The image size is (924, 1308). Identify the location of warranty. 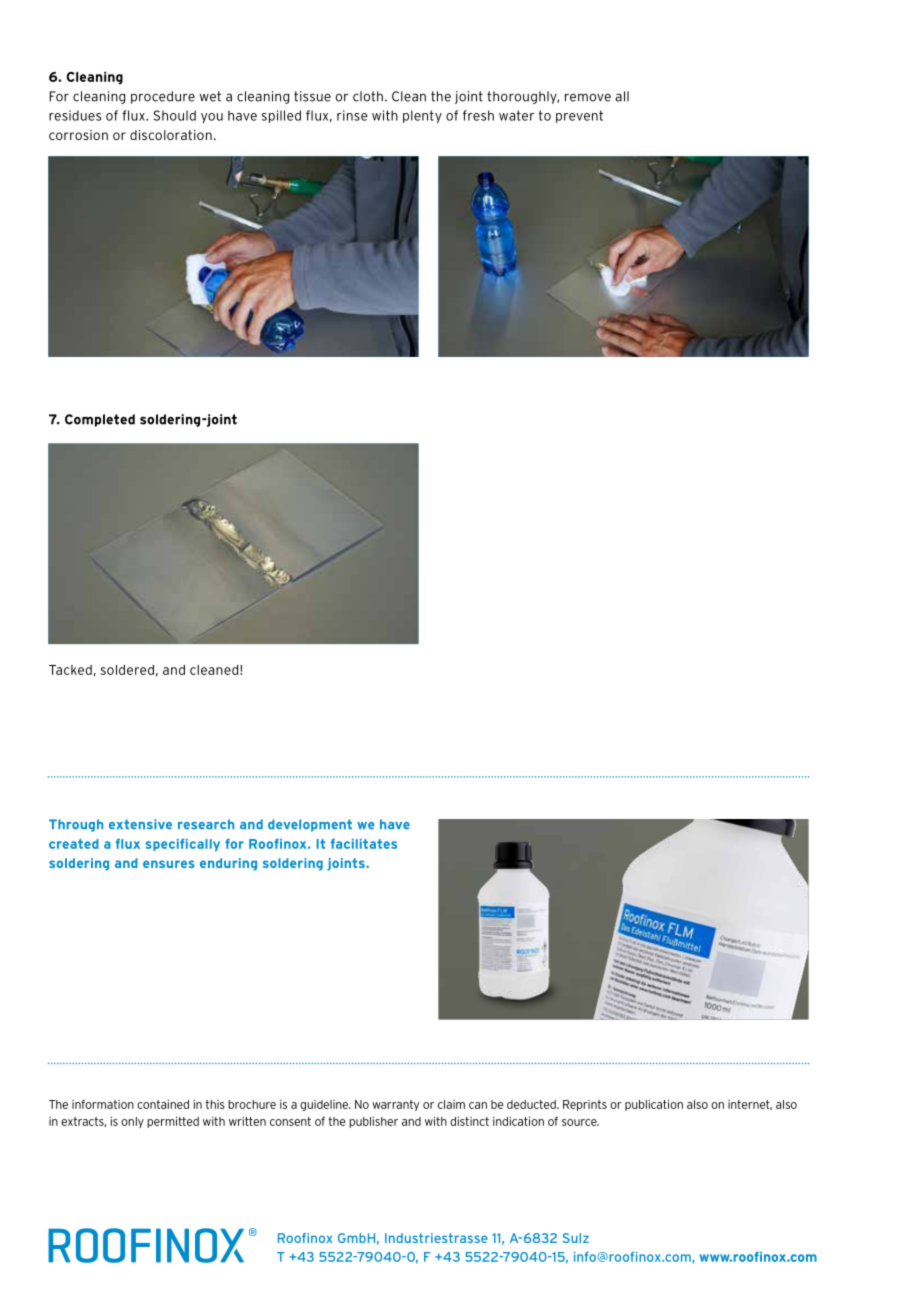
(395, 1105).
